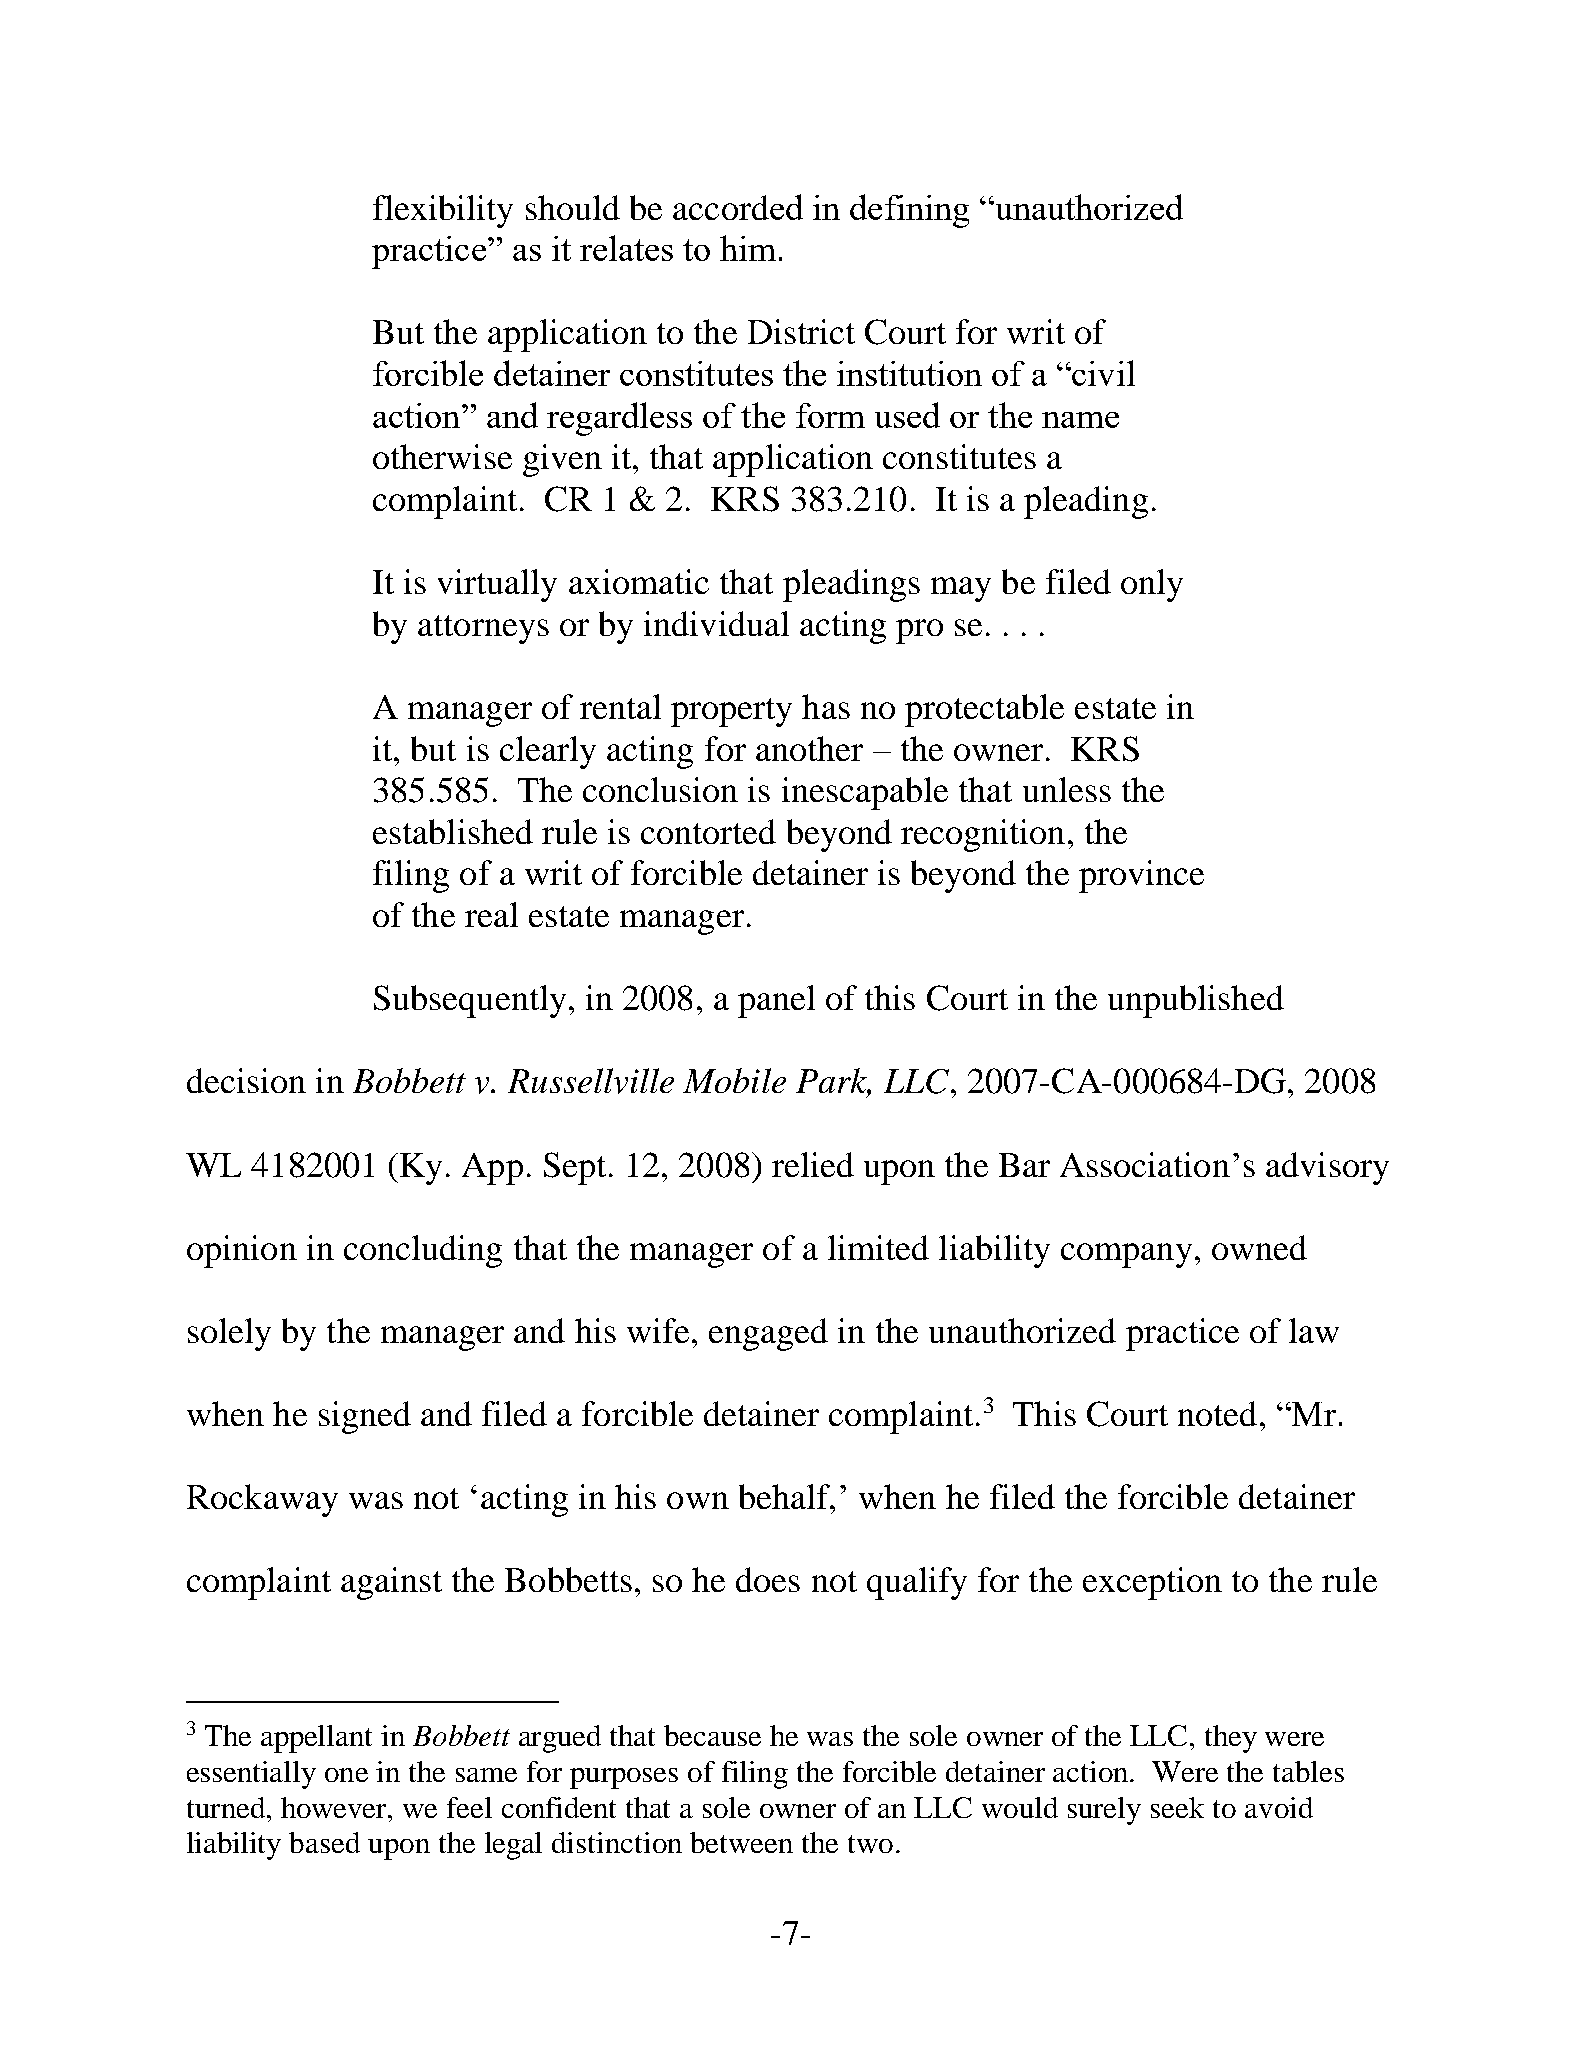 The image size is (1581, 2046). What do you see at coordinates (483, 629) in the screenshot?
I see `attorneys` at bounding box center [483, 629].
